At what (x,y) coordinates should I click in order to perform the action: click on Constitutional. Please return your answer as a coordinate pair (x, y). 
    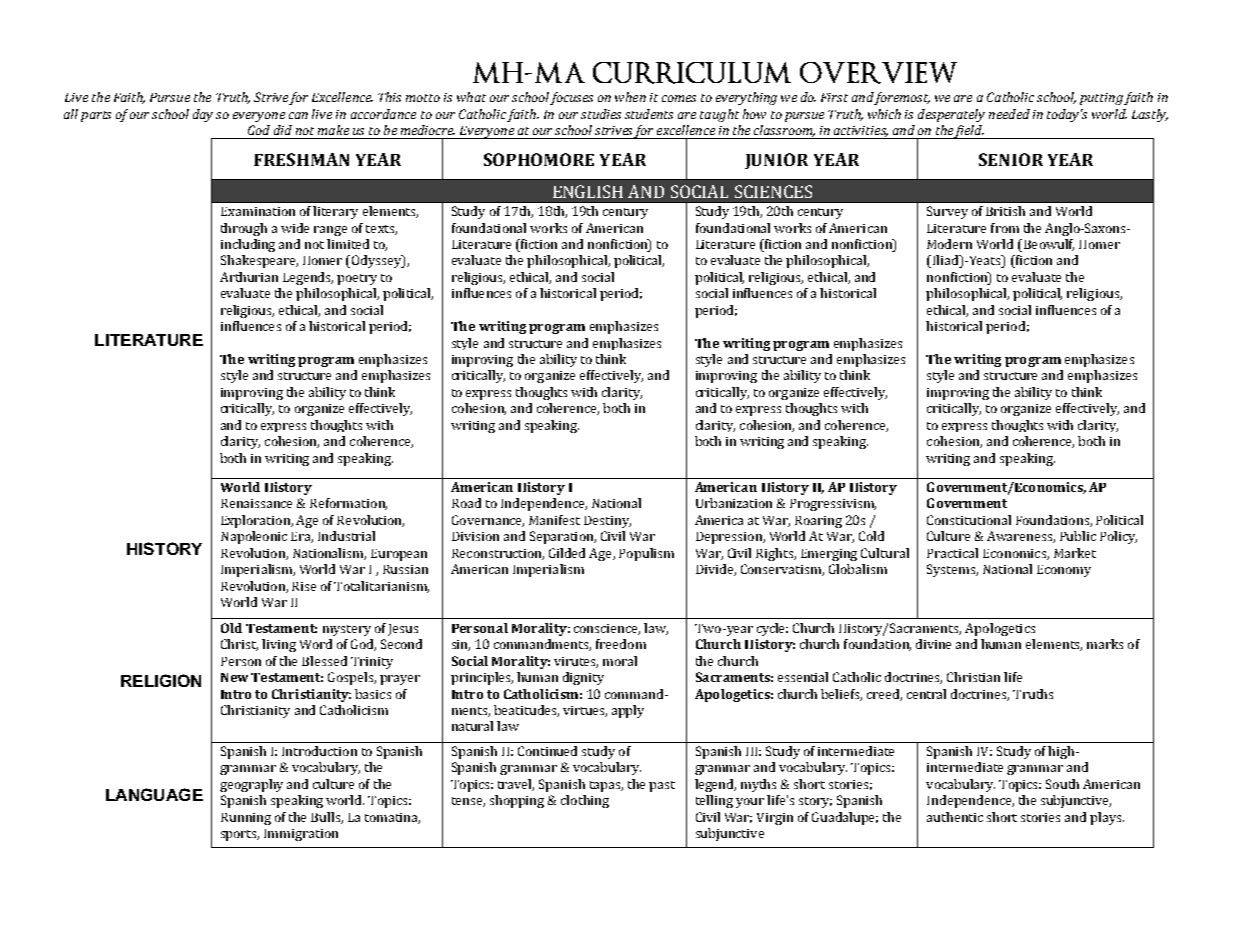
    Looking at the image, I should click on (969, 520).
